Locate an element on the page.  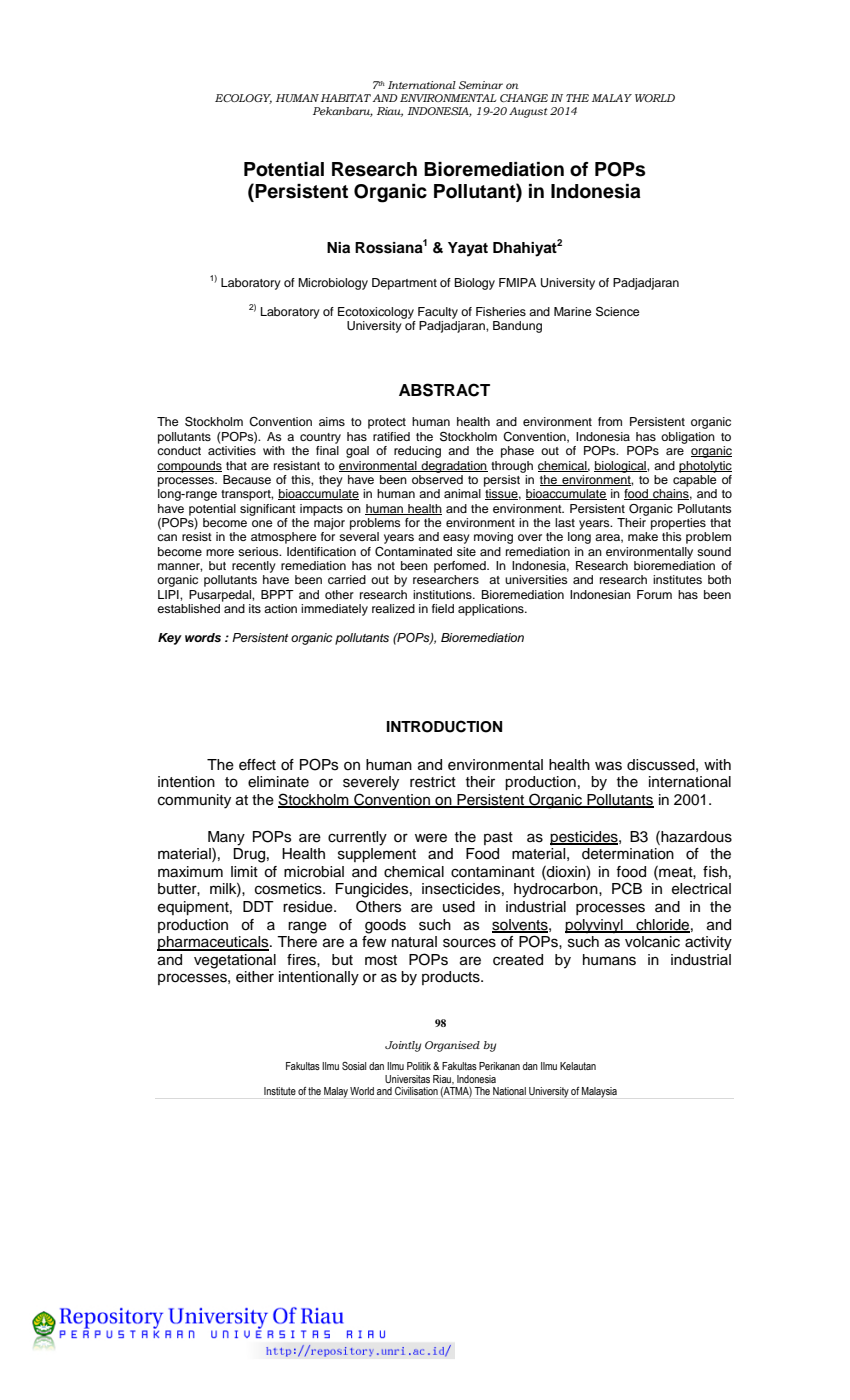
volcanic is located at coordinates (652, 942).
